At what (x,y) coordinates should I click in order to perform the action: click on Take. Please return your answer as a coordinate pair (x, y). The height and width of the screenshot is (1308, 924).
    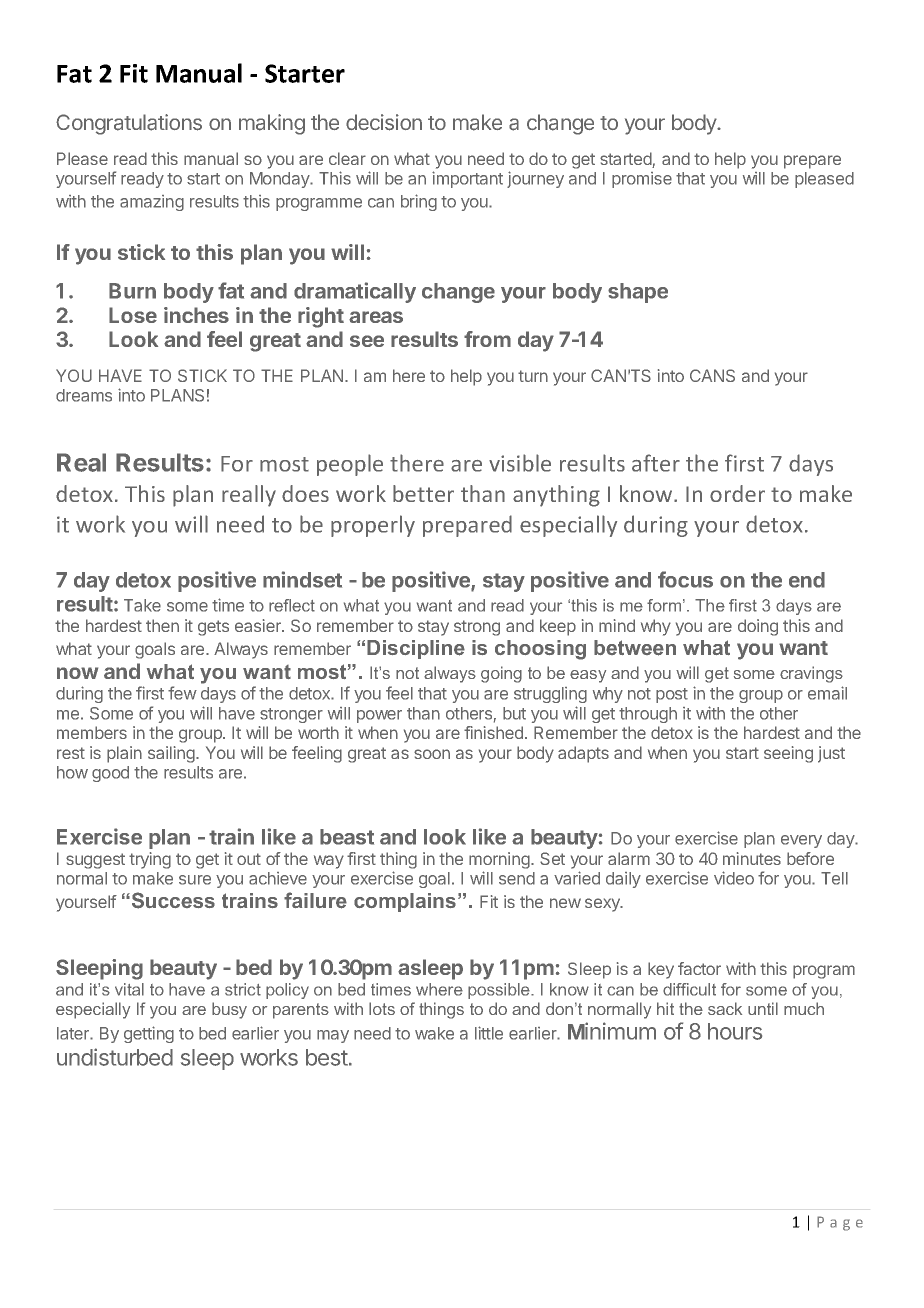
    Looking at the image, I should click on (142, 605).
